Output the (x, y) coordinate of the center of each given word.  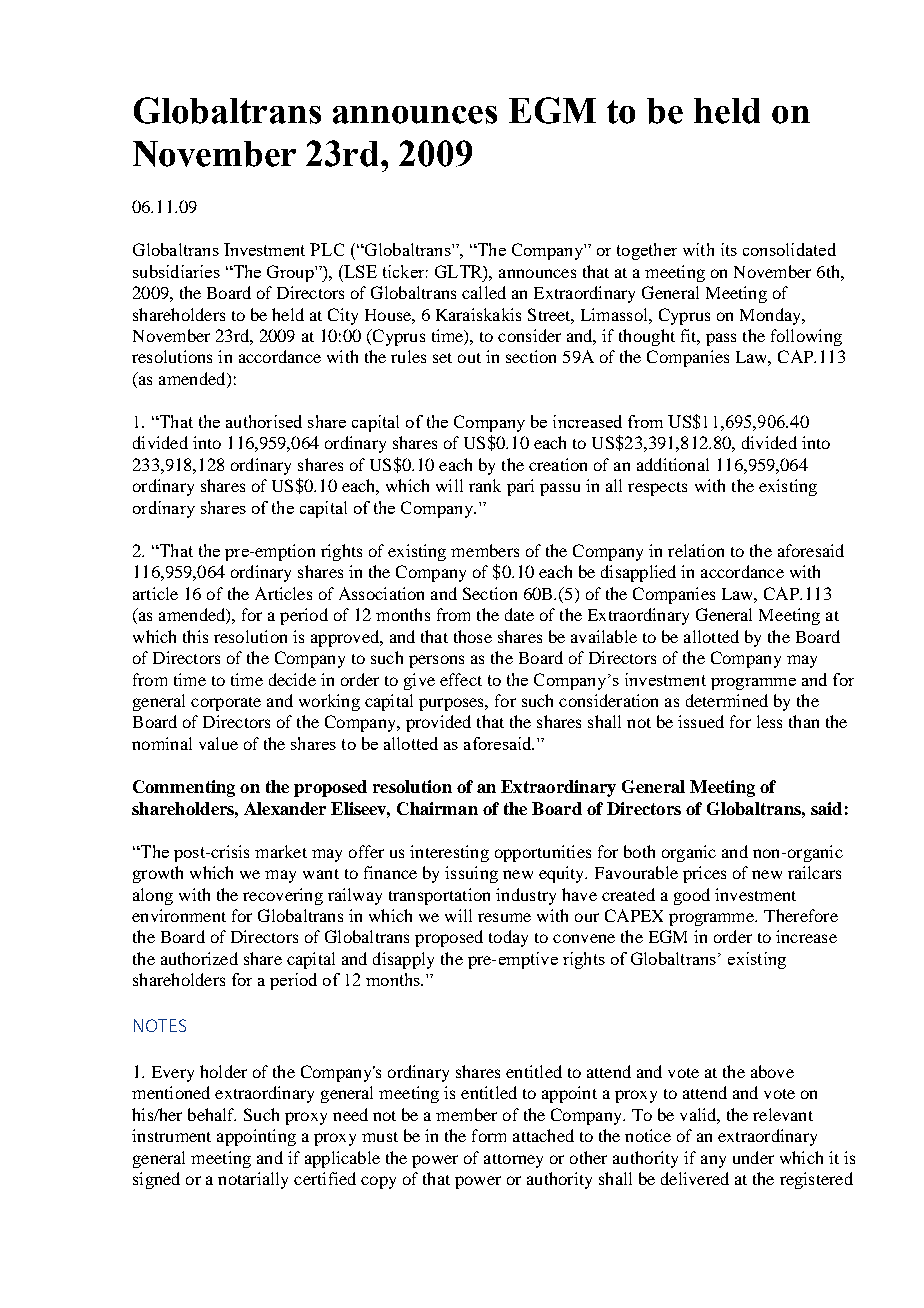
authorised (264, 421)
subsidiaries (176, 271)
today (508, 938)
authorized (199, 958)
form (489, 1135)
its (729, 249)
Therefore (801, 915)
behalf (212, 1114)
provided (438, 723)
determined (727, 700)
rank (485, 485)
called (484, 292)
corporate (226, 704)
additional (673, 464)
